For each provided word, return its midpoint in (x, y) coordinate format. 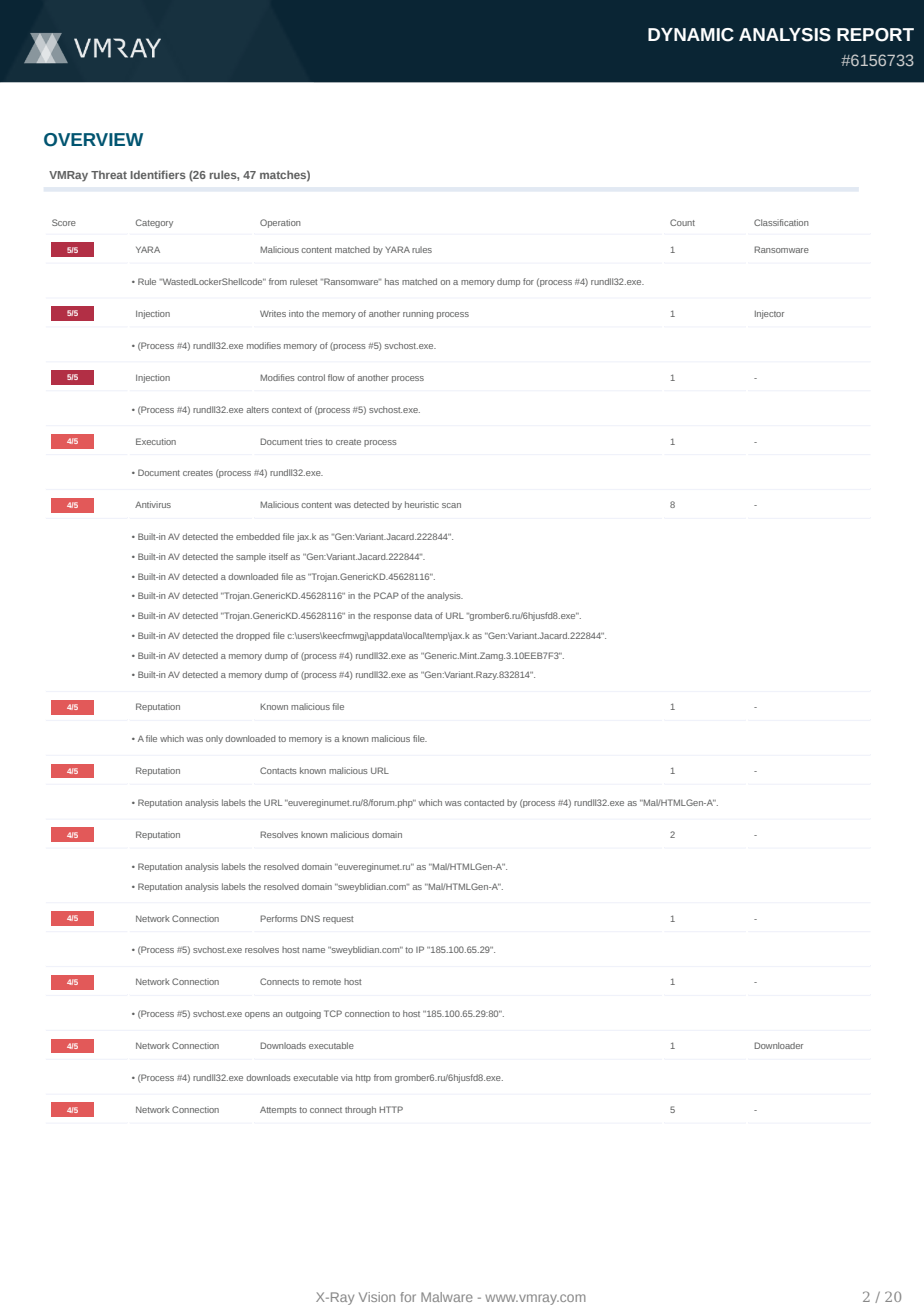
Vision (377, 1297)
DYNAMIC (691, 35)
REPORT (875, 35)
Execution (156, 441)
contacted (484, 802)
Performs (279, 918)
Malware (447, 1297)
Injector (769, 314)
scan (451, 505)
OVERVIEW (93, 140)
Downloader (778, 1045)
